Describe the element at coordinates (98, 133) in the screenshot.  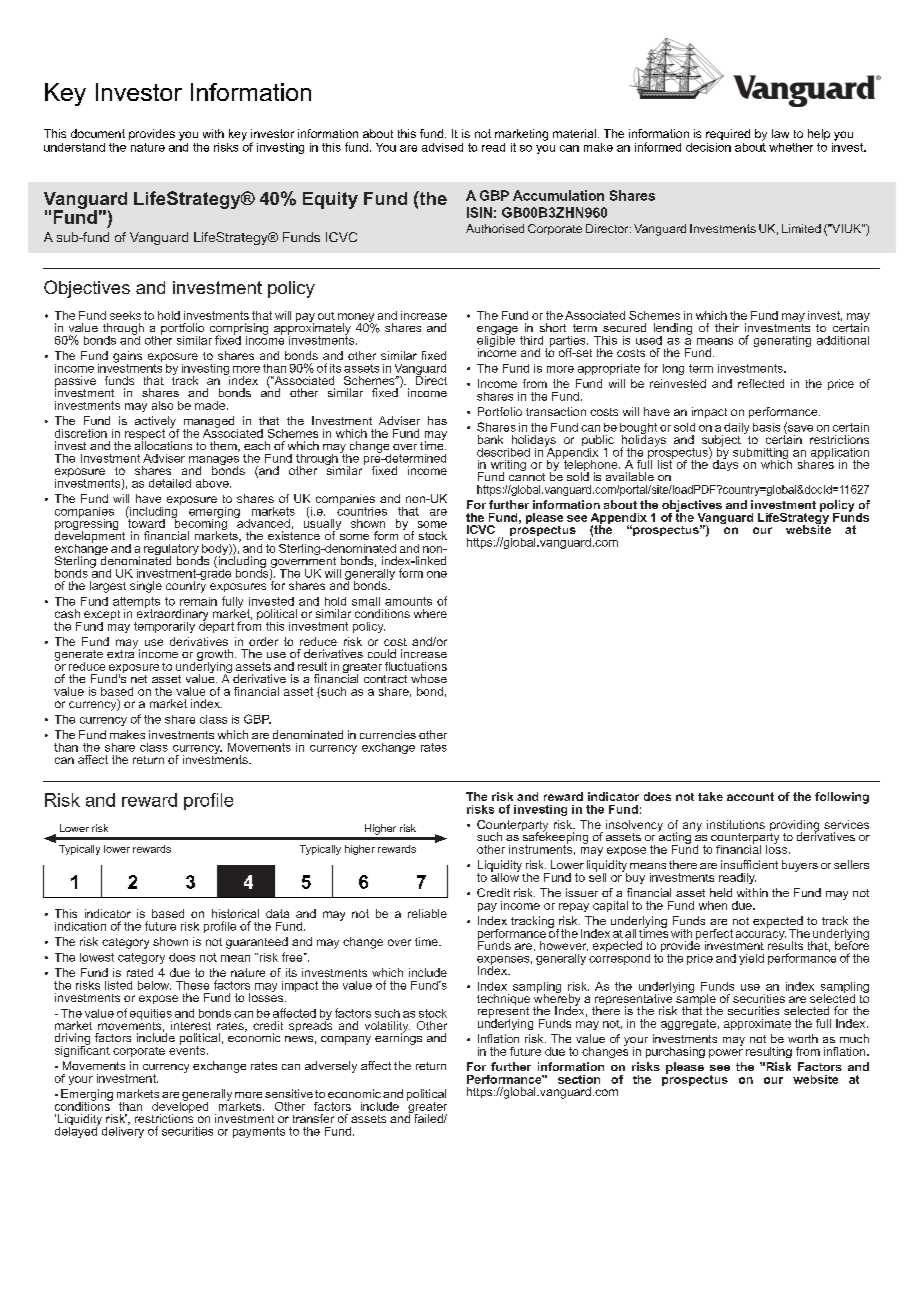
I see `document` at that location.
